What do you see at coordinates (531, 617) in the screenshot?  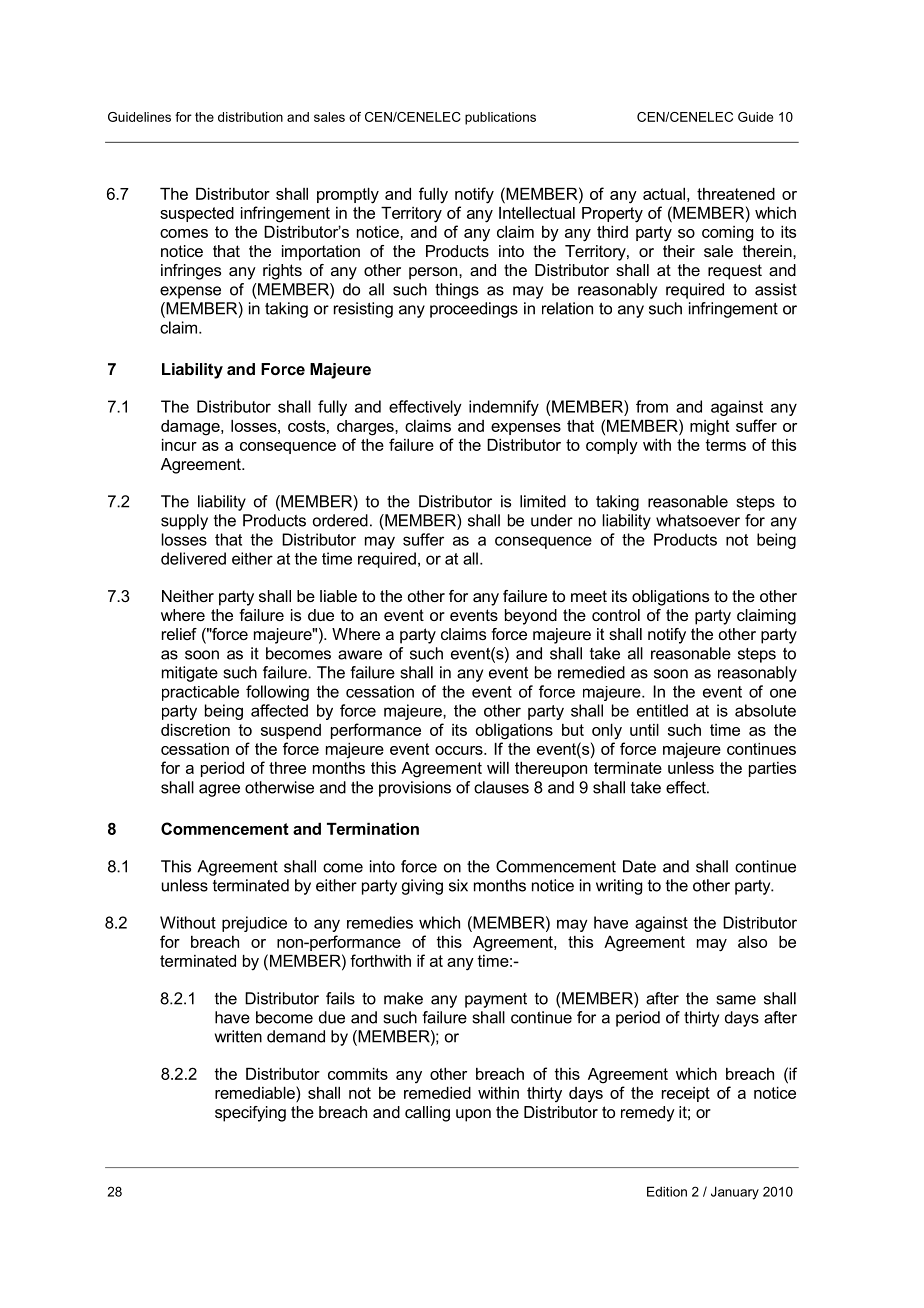 I see `beyond` at bounding box center [531, 617].
